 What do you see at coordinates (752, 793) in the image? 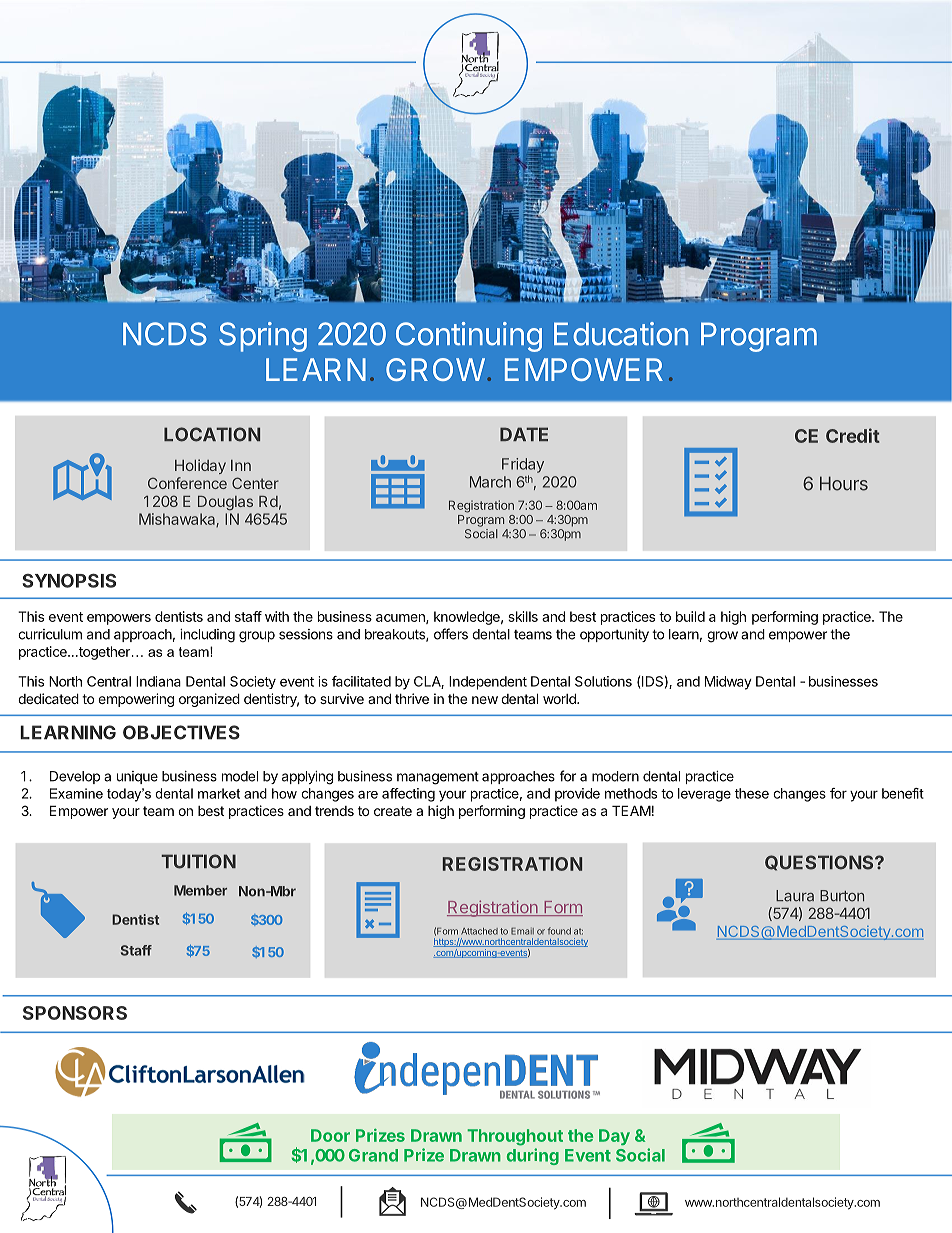
I see `these` at bounding box center [752, 793].
